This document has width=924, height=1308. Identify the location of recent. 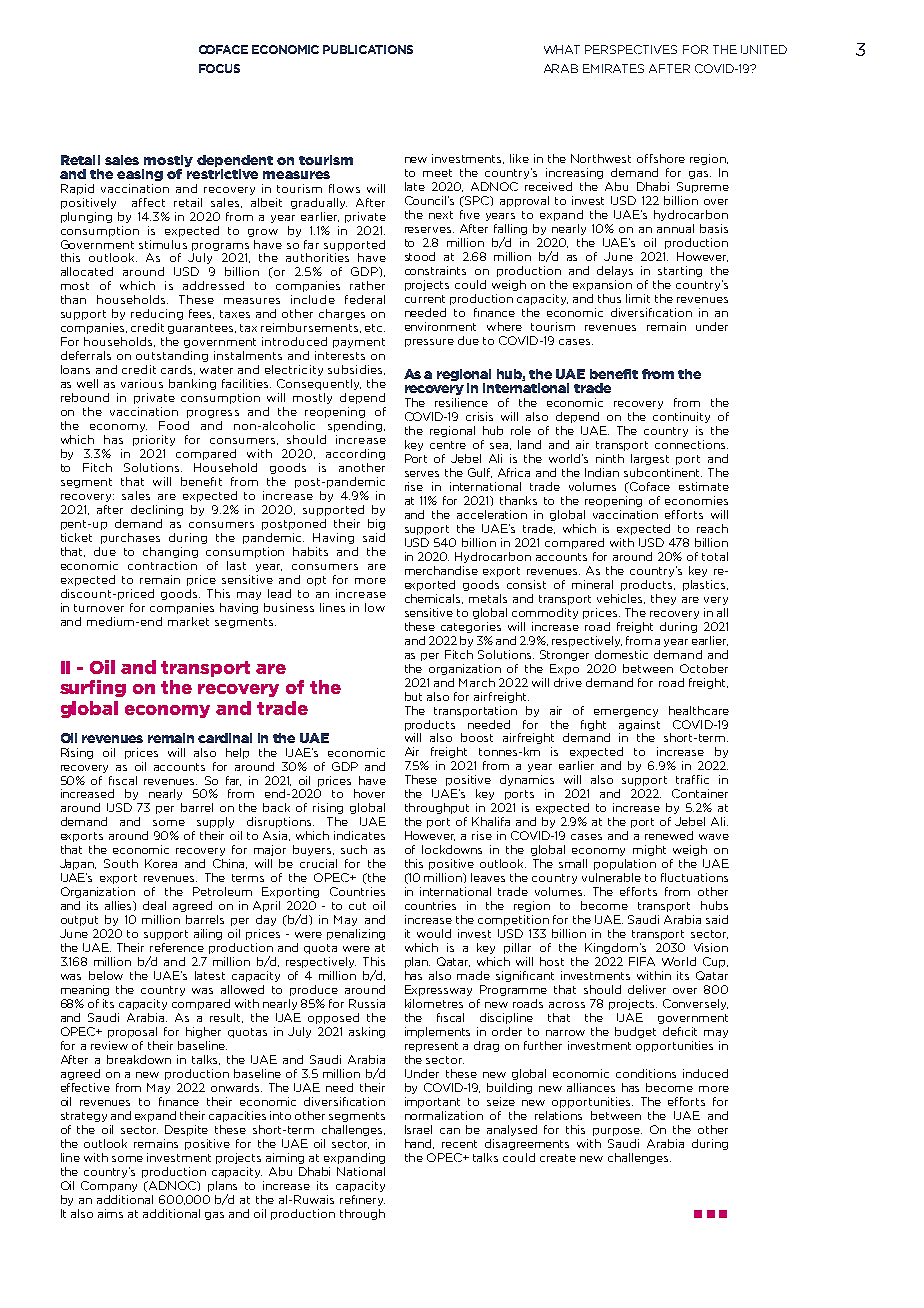
(459, 1144).
